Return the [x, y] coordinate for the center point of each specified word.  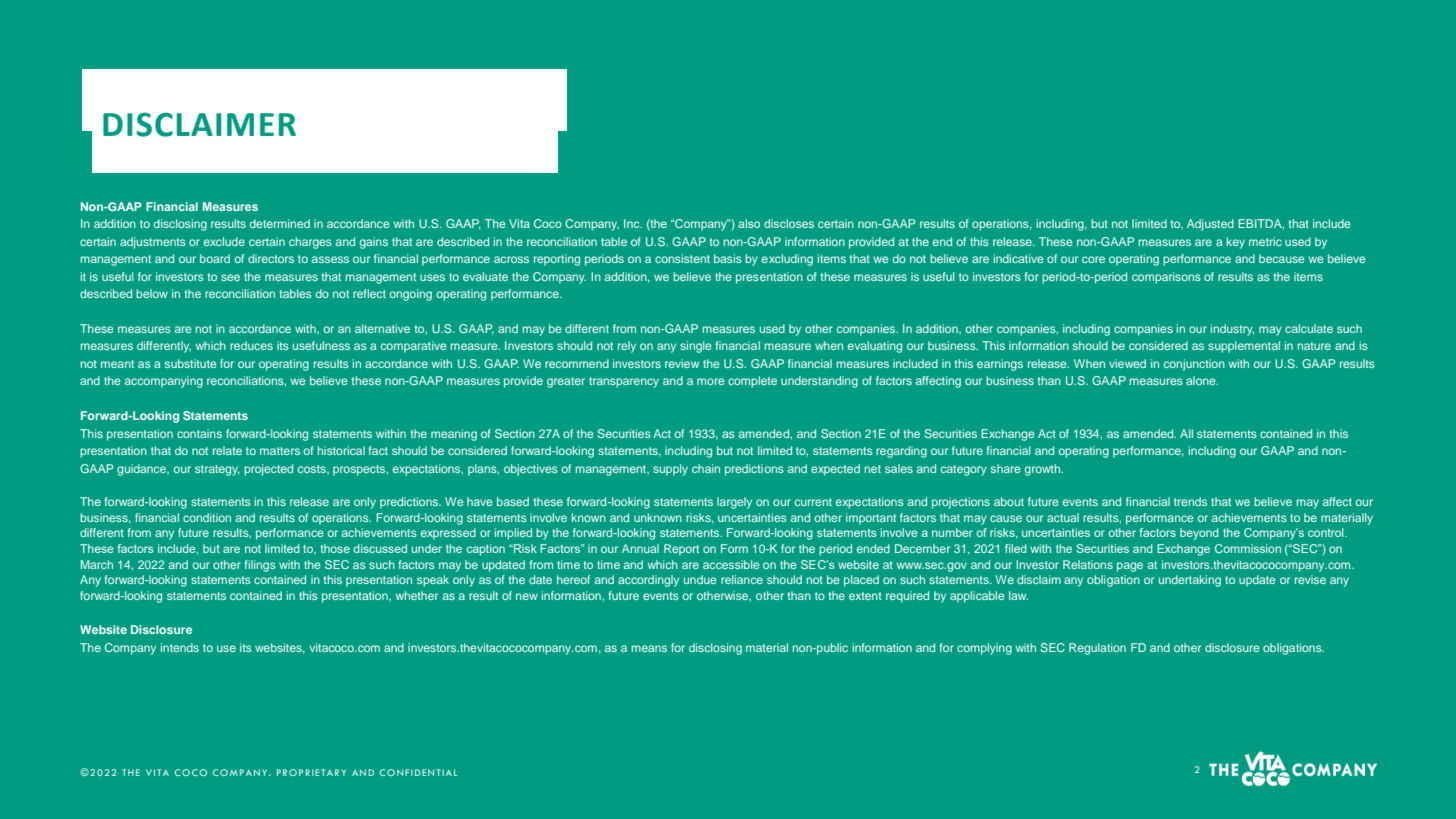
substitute [191, 363]
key [1236, 243]
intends [180, 647]
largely [734, 503]
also [749, 223]
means [649, 648]
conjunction [1194, 365]
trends [1190, 501]
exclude [224, 241]
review [682, 363]
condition [207, 517]
